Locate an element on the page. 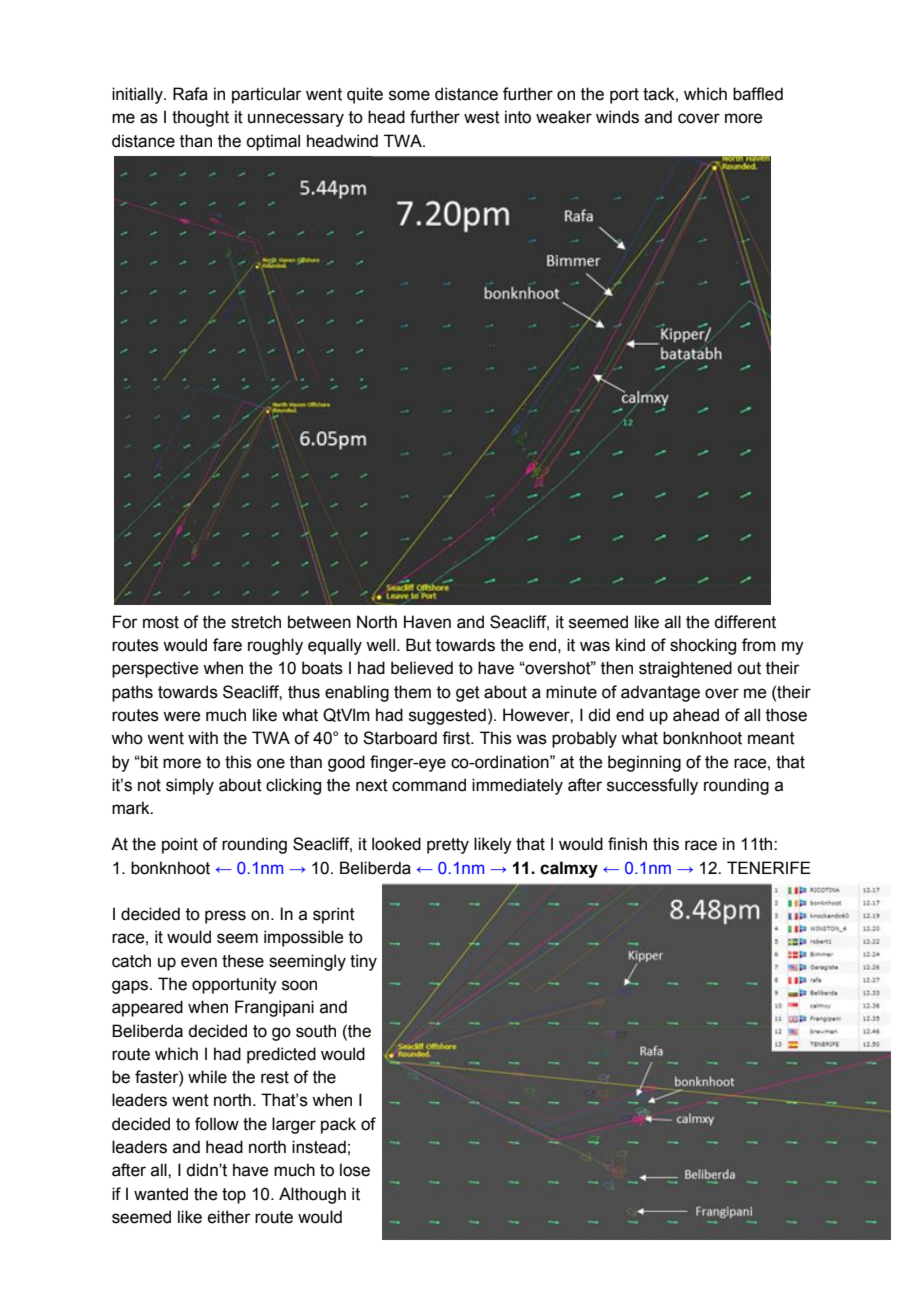  lose is located at coordinates (355, 1170).
